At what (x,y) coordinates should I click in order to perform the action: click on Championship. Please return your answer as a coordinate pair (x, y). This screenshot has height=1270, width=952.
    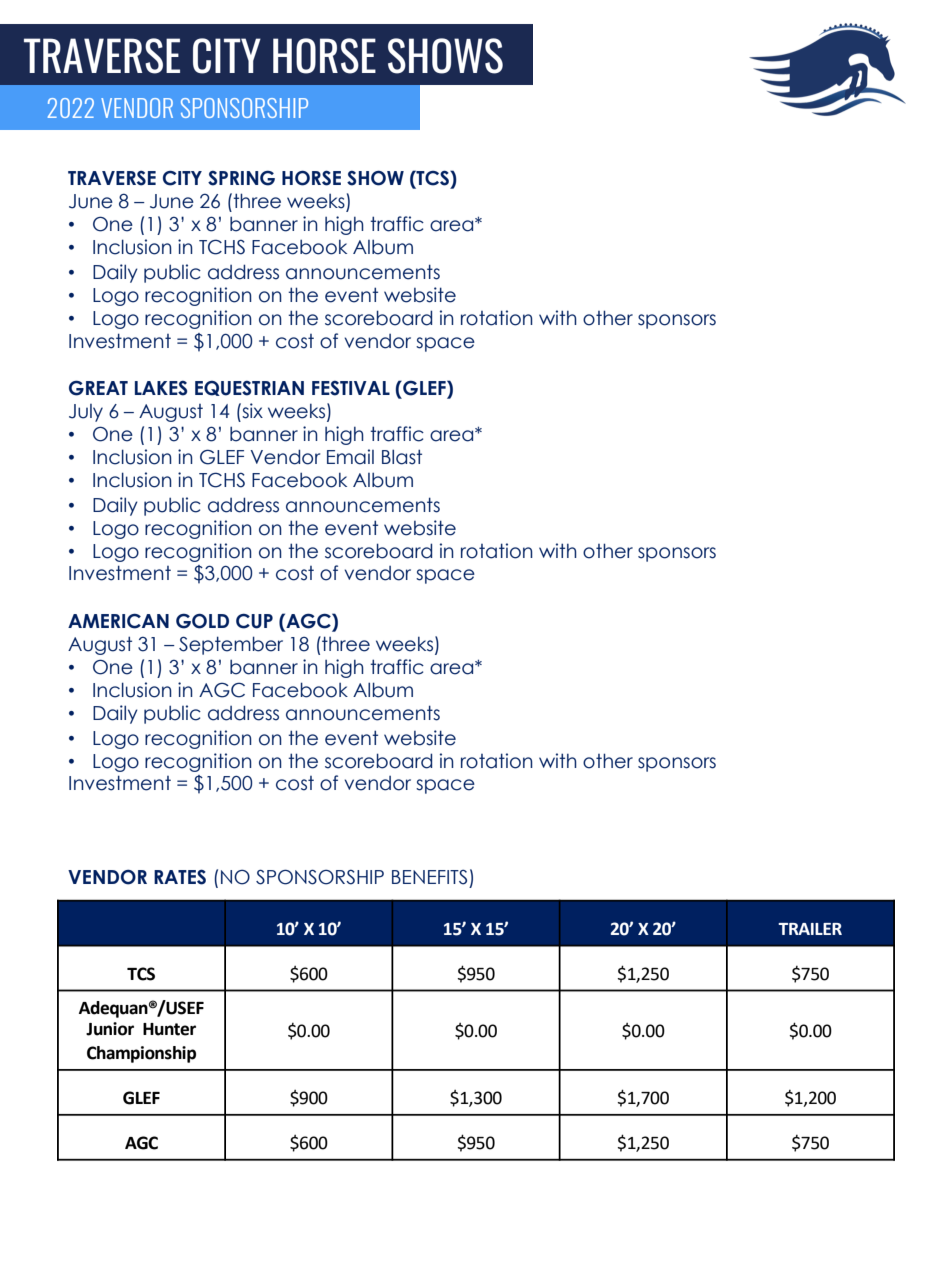
    Looking at the image, I should click on (141, 1054).
